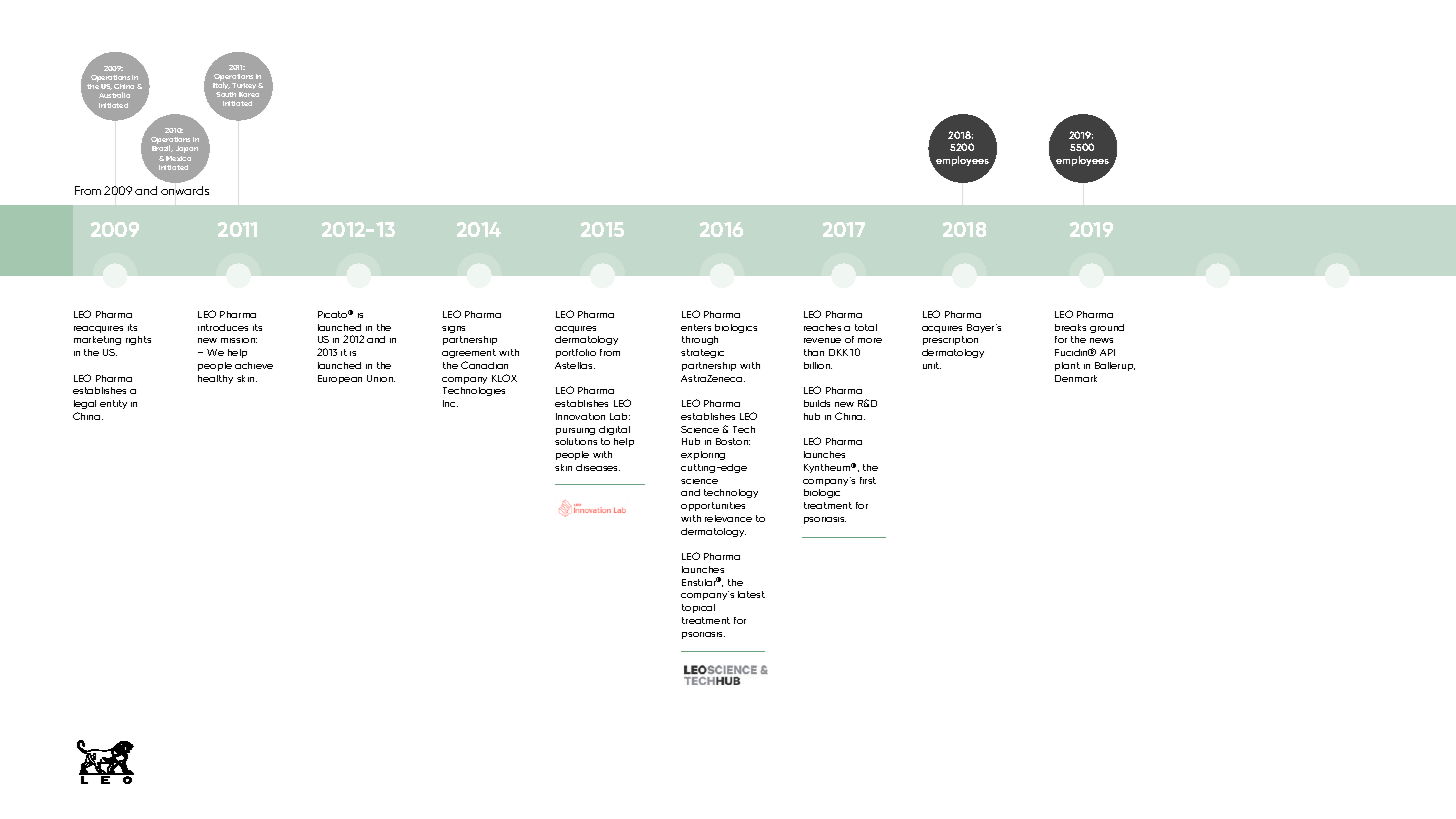 Image resolution: width=1456 pixels, height=819 pixels. Describe the element at coordinates (950, 340) in the document. I see `prescription` at that location.
